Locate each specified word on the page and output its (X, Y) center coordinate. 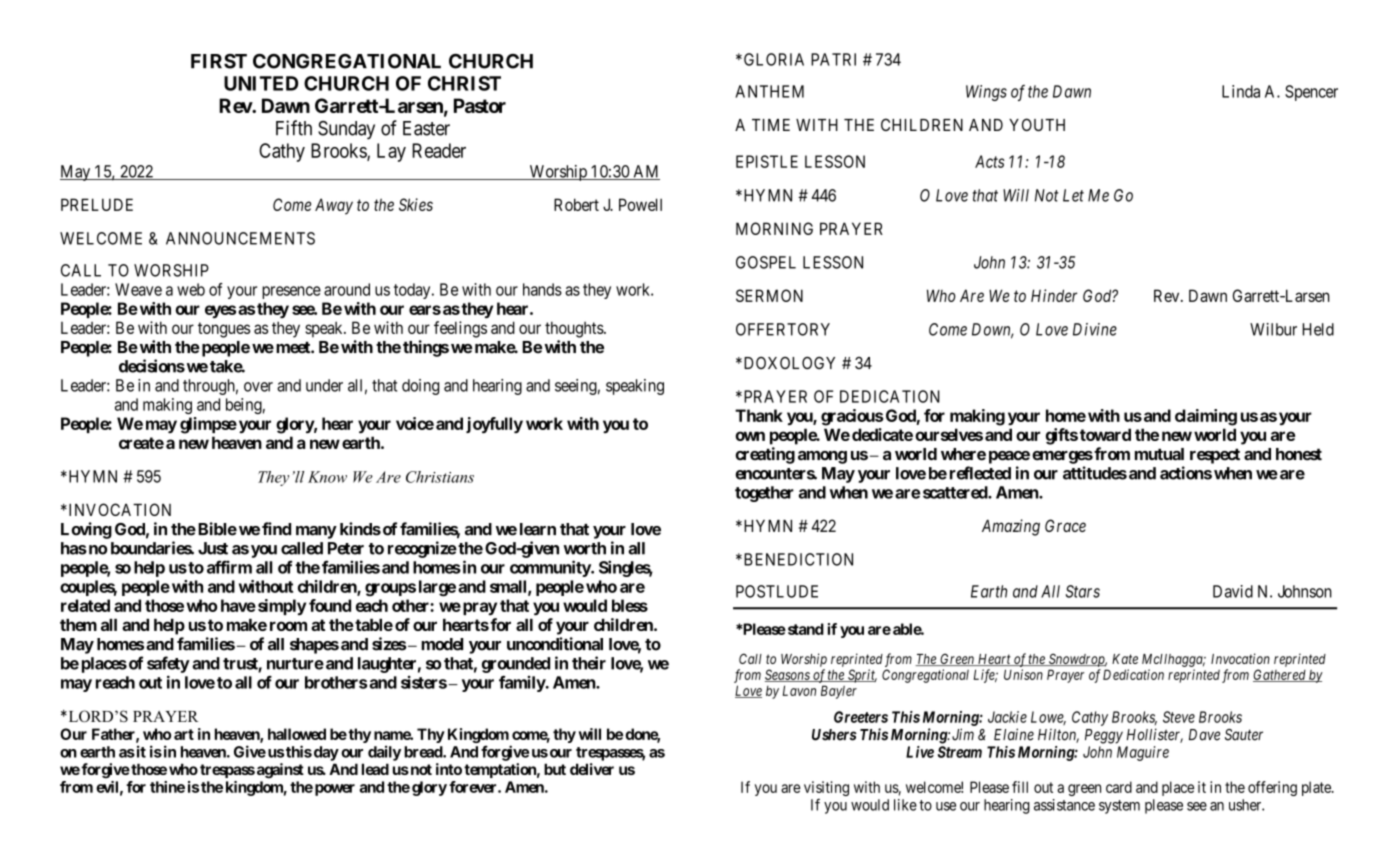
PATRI (833, 59)
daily (384, 753)
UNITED (261, 83)
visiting (826, 790)
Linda (1241, 91)
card (1119, 787)
